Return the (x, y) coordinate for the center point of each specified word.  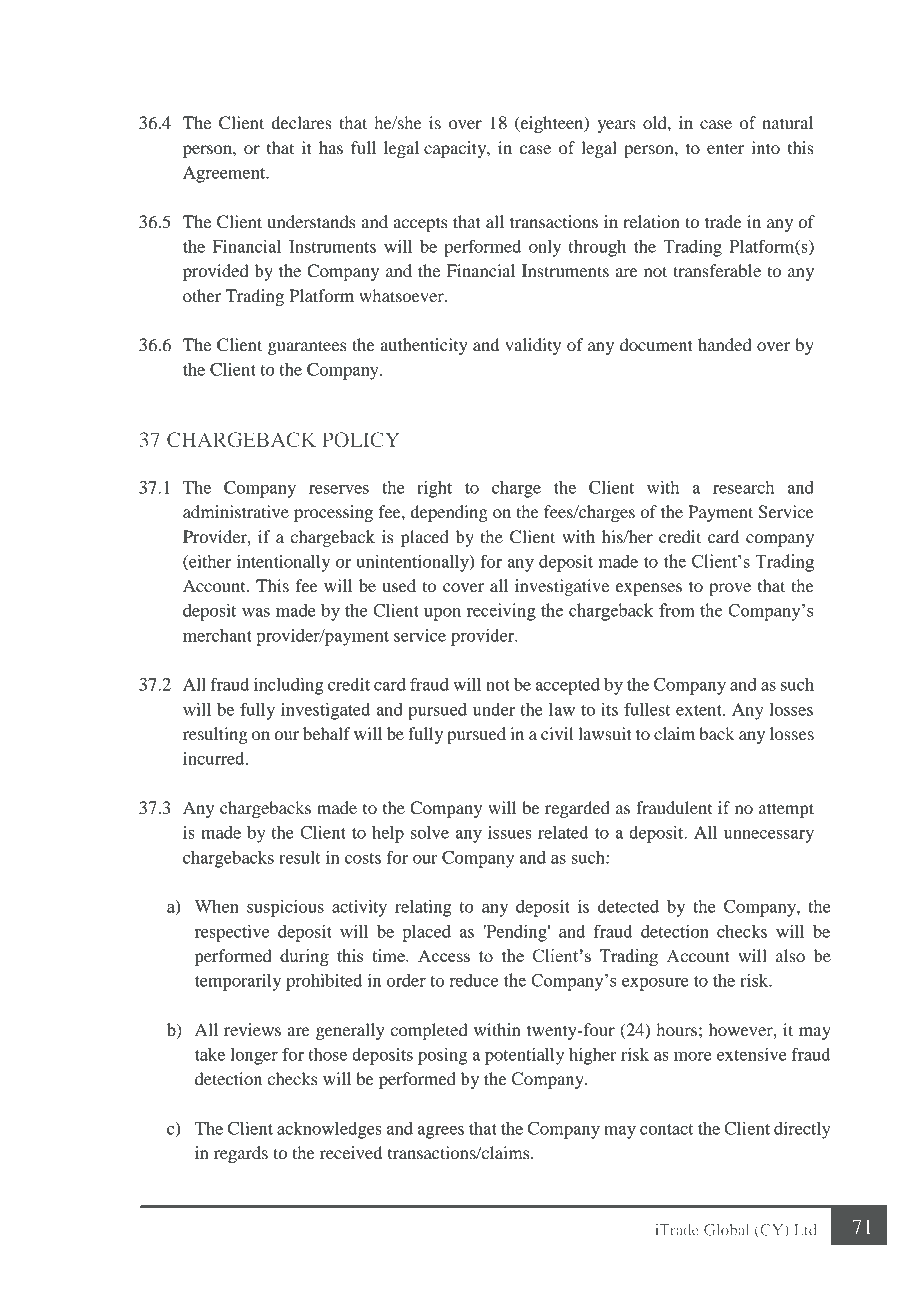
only (545, 248)
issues (510, 832)
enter (726, 148)
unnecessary (769, 836)
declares (302, 122)
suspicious (285, 908)
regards (241, 1154)
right (434, 489)
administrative (236, 511)
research (743, 487)
